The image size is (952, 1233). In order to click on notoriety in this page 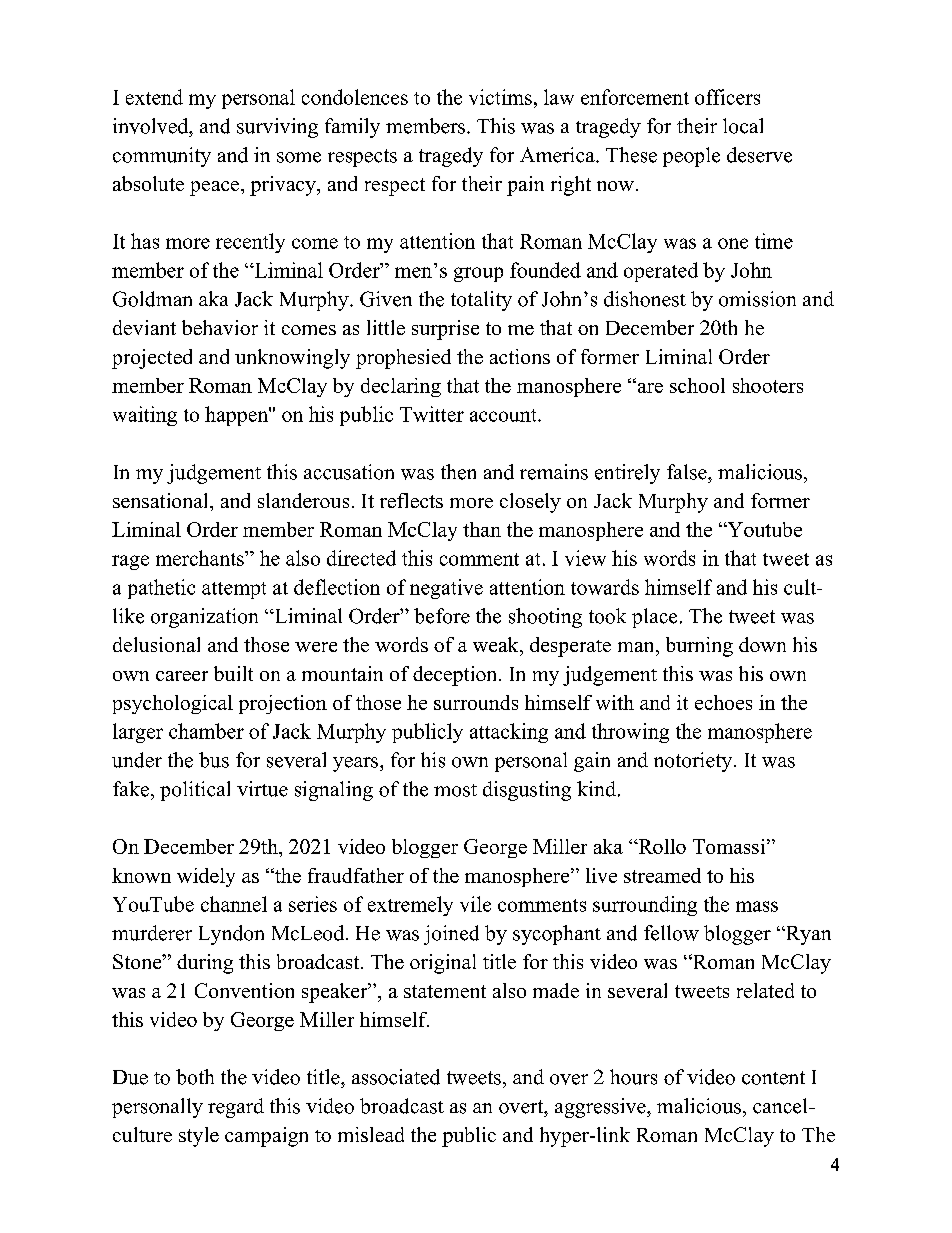, I will do `click(693, 762)`.
